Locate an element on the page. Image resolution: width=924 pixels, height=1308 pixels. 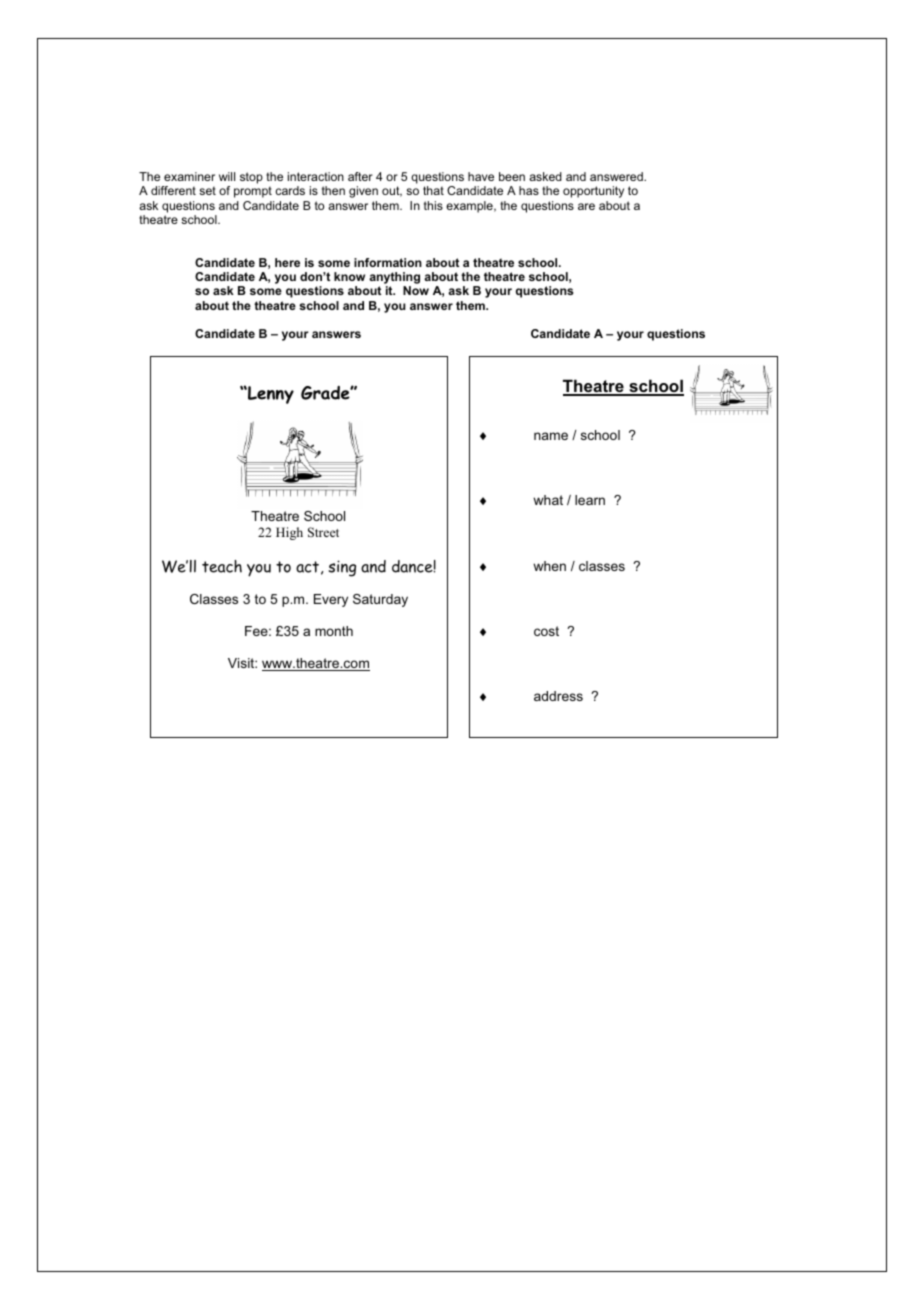
teach is located at coordinates (222, 566).
